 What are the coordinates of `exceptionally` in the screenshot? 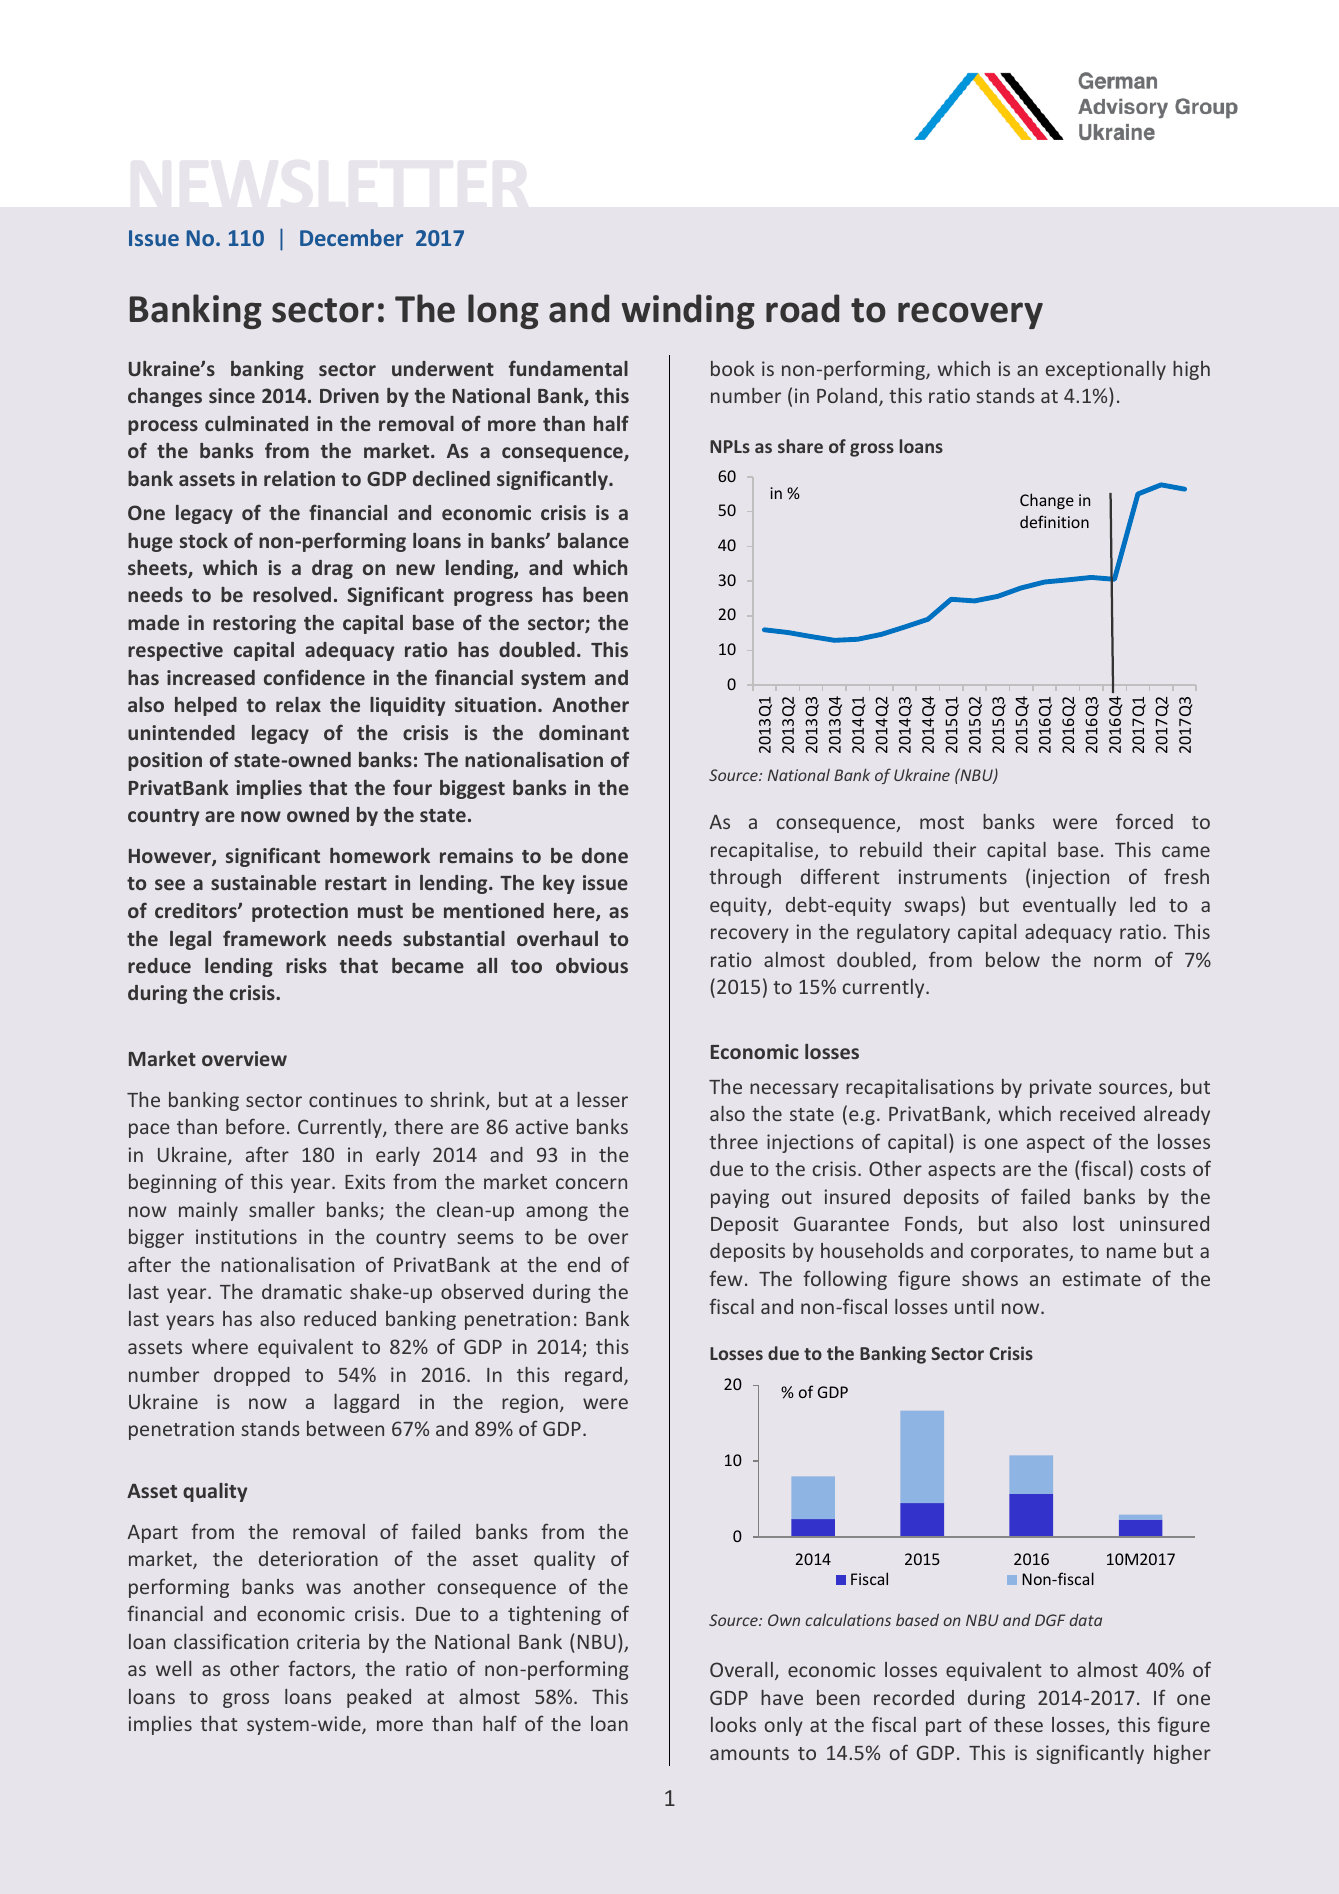 It's located at (1106, 370).
